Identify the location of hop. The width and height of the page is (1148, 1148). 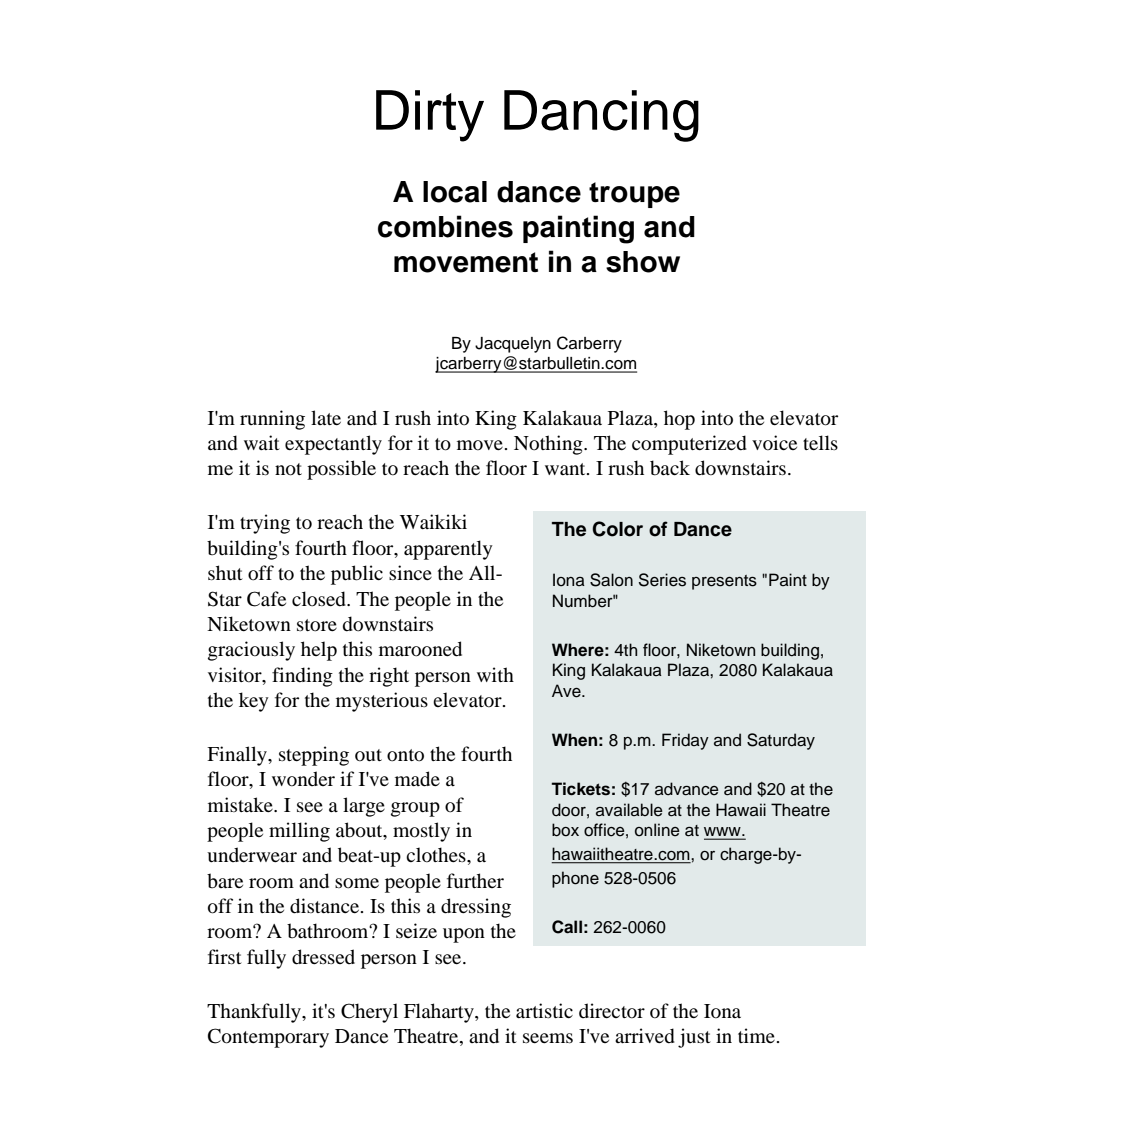
(679, 420).
